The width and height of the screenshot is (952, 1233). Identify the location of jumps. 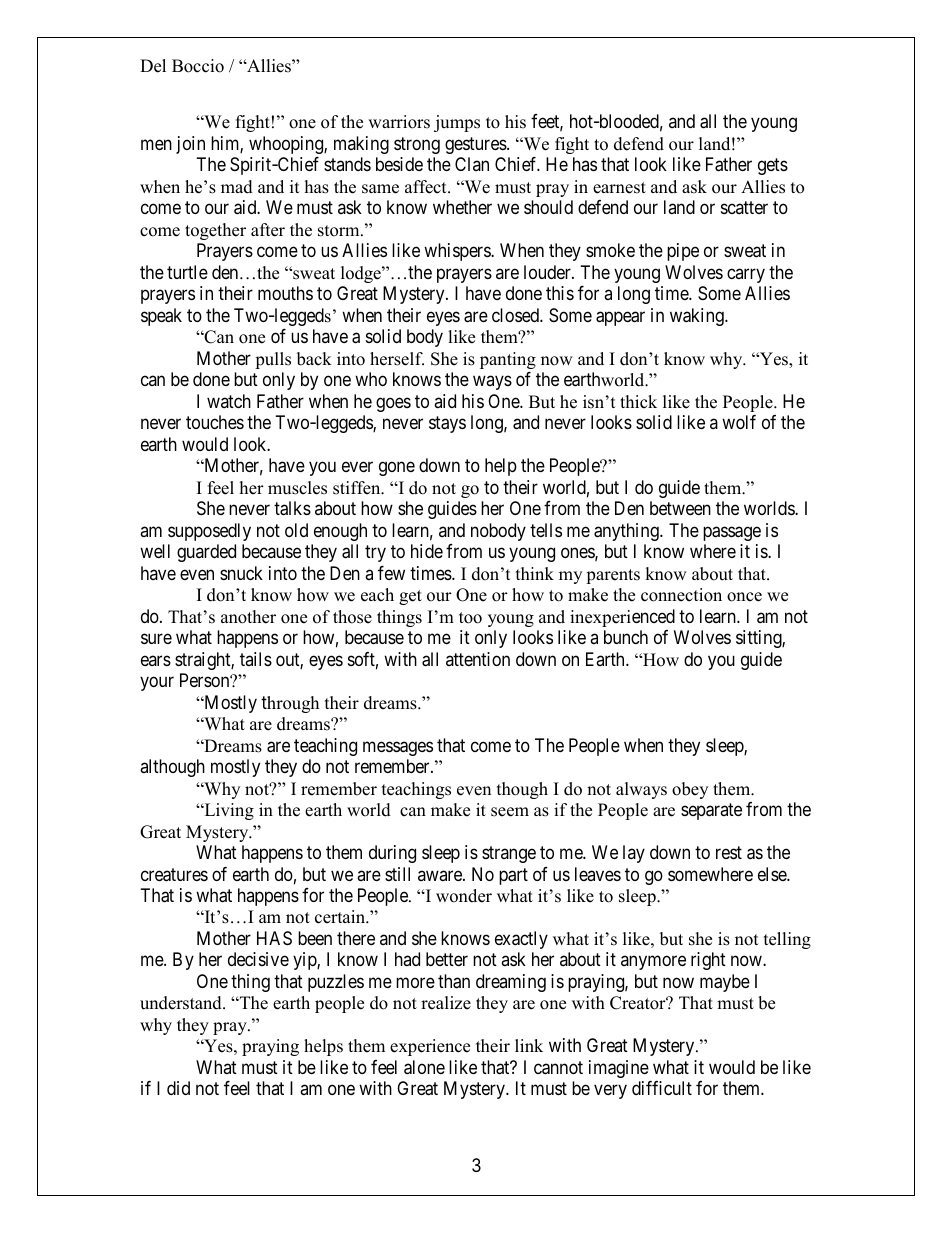
(457, 123).
